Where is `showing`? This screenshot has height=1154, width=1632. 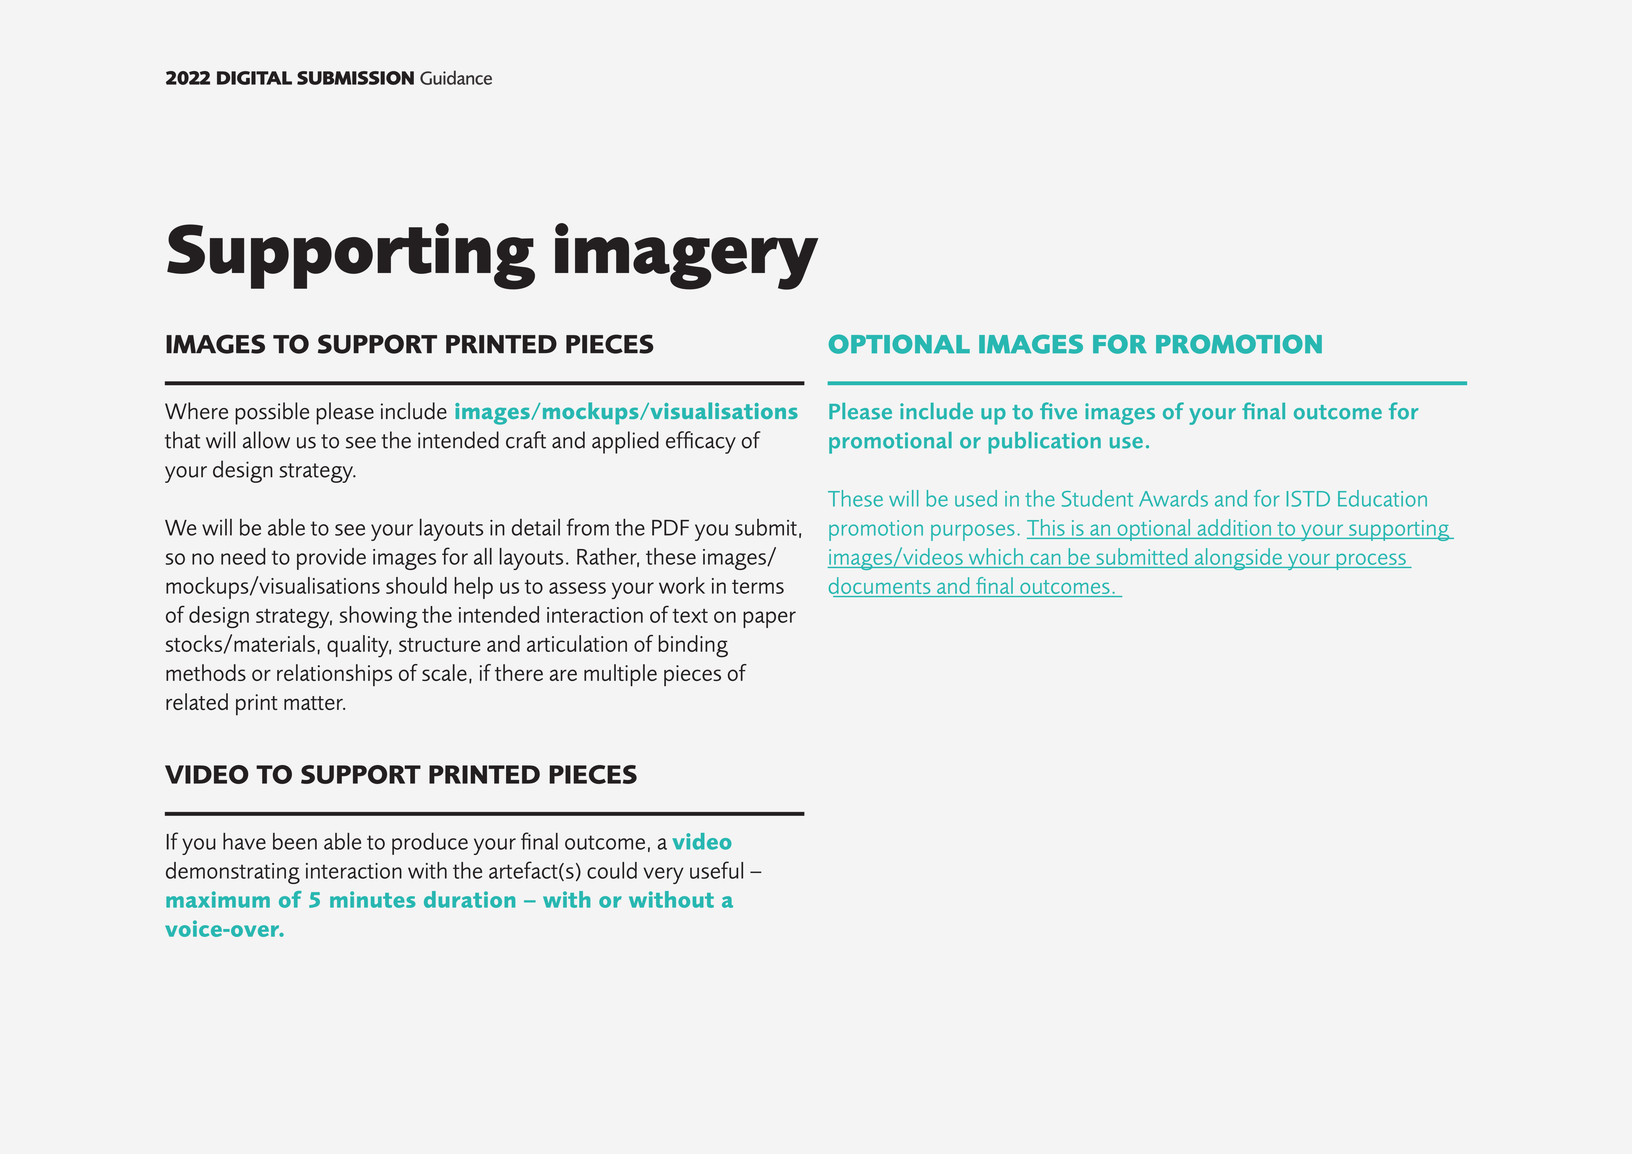
showing is located at coordinates (379, 617).
